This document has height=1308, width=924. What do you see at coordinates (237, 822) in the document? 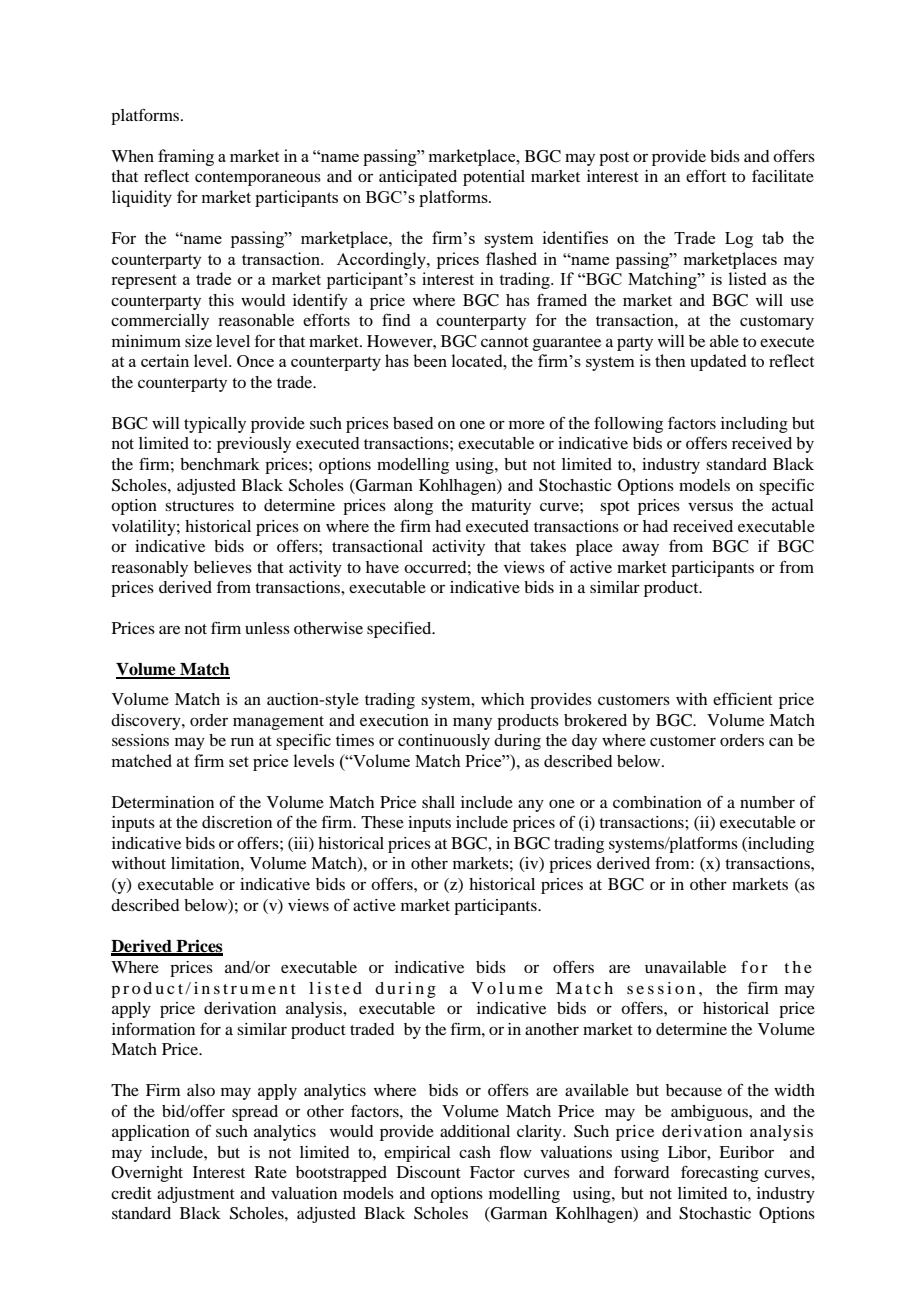
I see `discretion` at bounding box center [237, 822].
